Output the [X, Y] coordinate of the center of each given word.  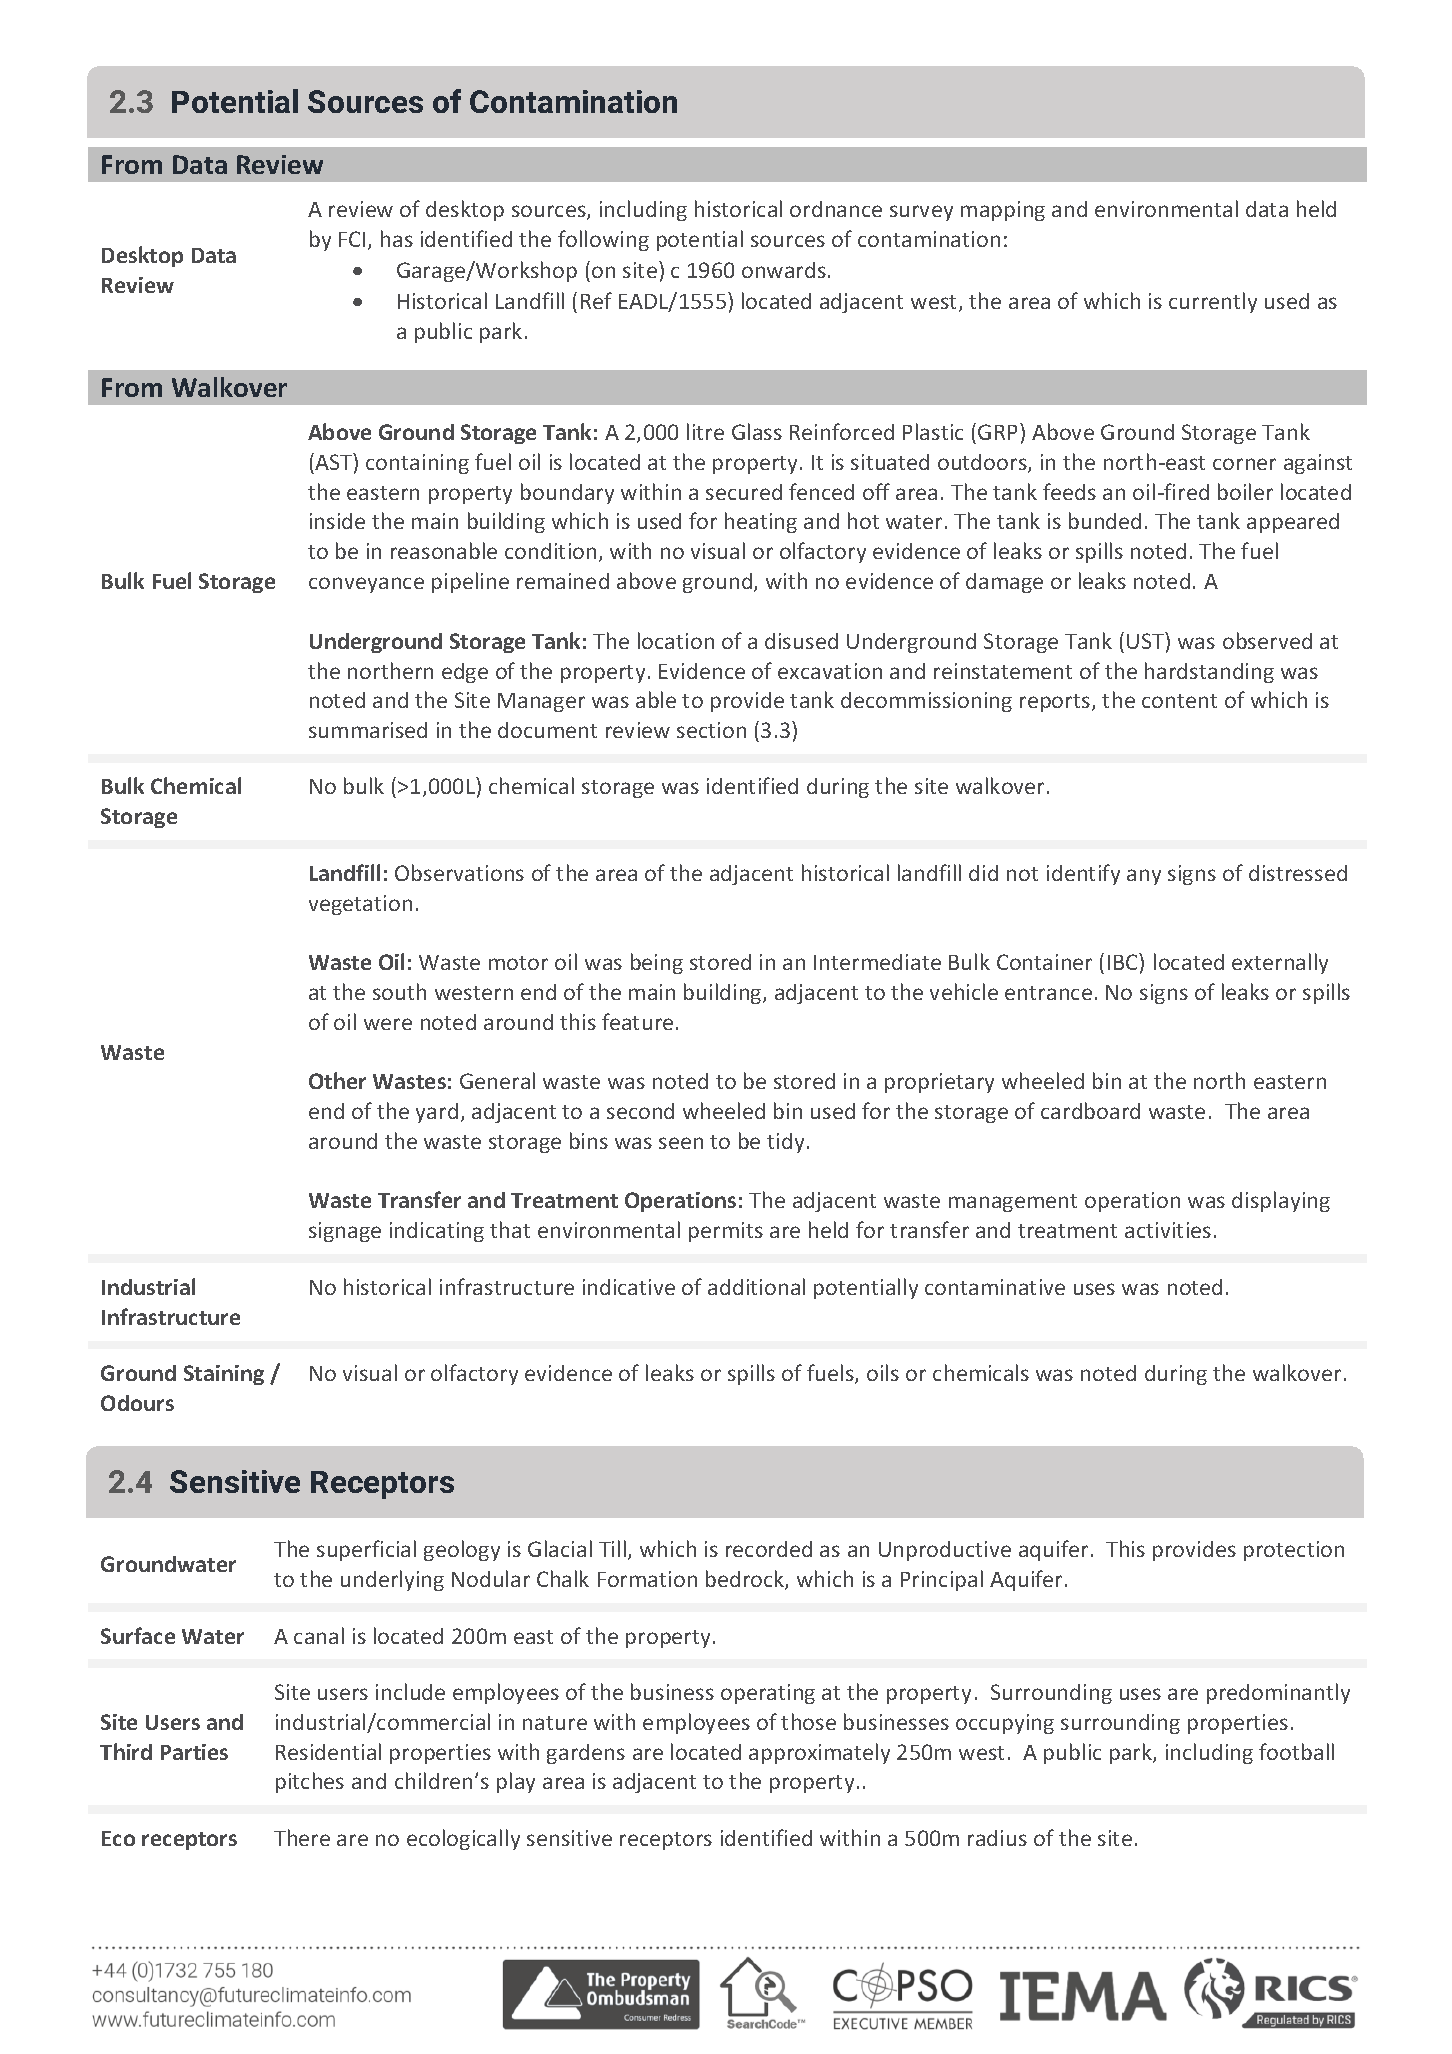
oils [883, 1372]
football [1296, 1751]
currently [1213, 302]
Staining [224, 1375]
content [1179, 701]
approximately [819, 1753]
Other [337, 1080]
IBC [1124, 961]
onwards [784, 270]
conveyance [366, 585]
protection [1294, 1551]
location [676, 640]
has [397, 238]
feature [637, 1021]
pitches [310, 1782]
